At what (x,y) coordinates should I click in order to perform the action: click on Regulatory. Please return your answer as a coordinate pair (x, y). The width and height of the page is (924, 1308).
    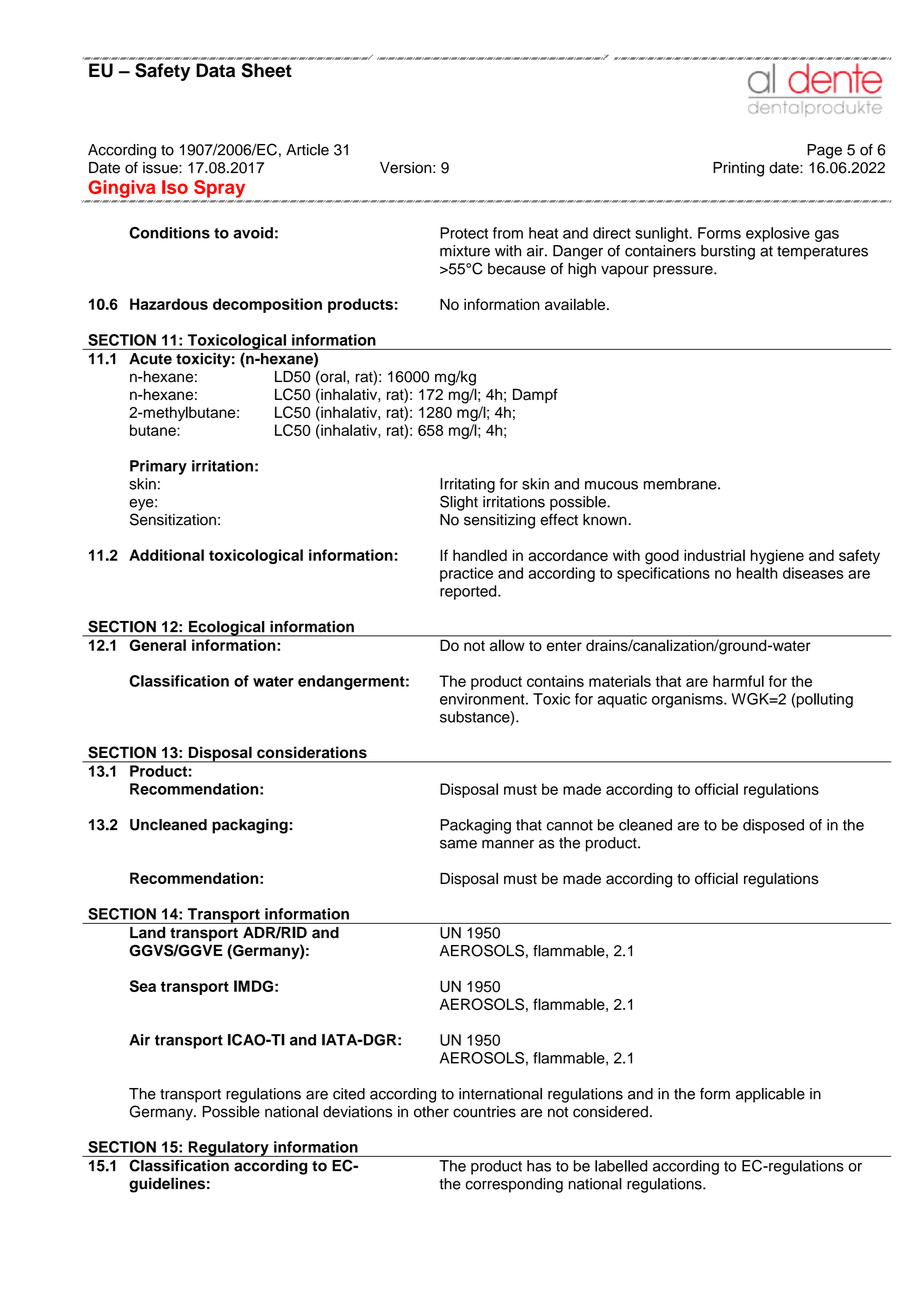
    Looking at the image, I should click on (228, 1149).
